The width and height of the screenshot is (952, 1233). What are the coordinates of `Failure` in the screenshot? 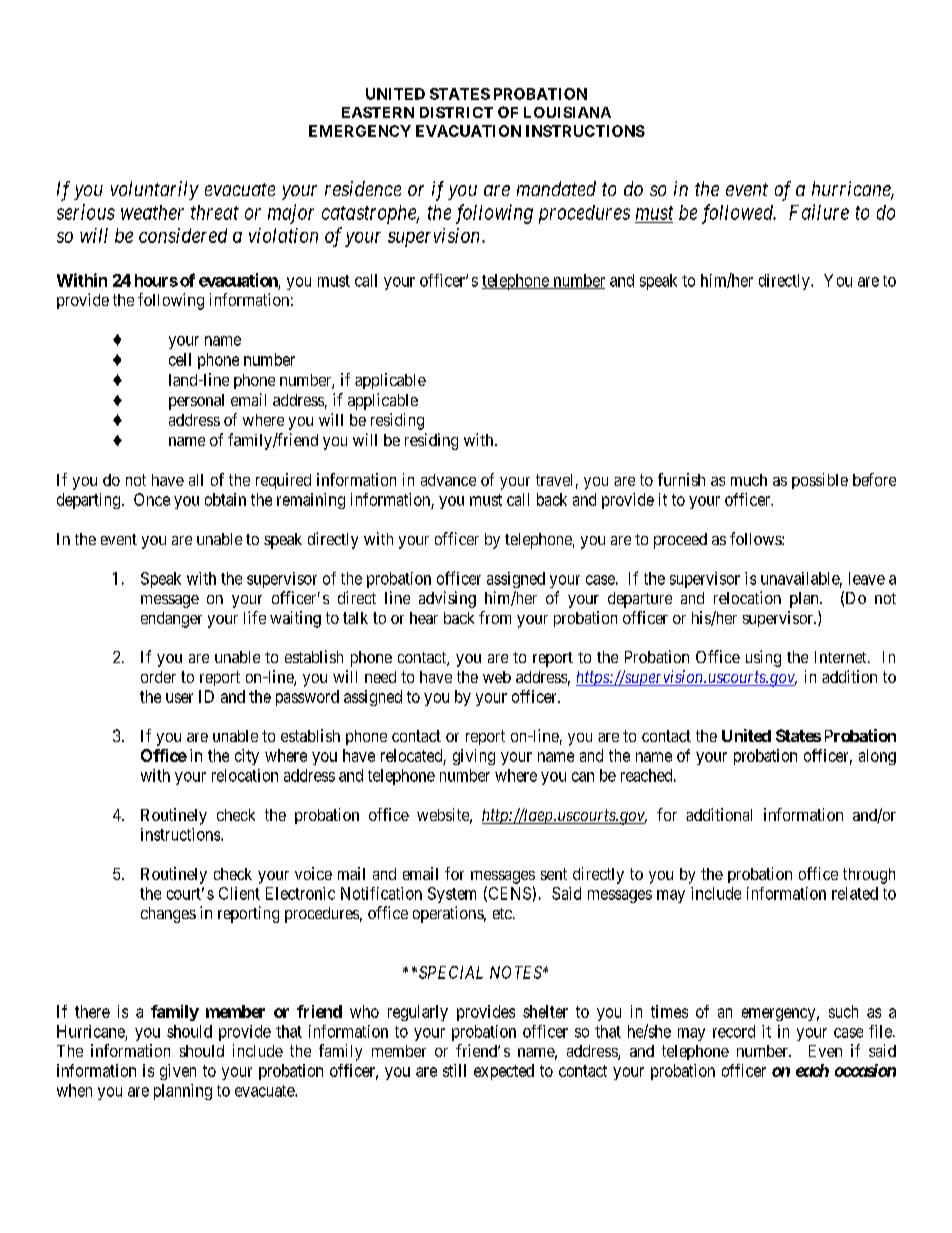 It's located at (819, 212).
